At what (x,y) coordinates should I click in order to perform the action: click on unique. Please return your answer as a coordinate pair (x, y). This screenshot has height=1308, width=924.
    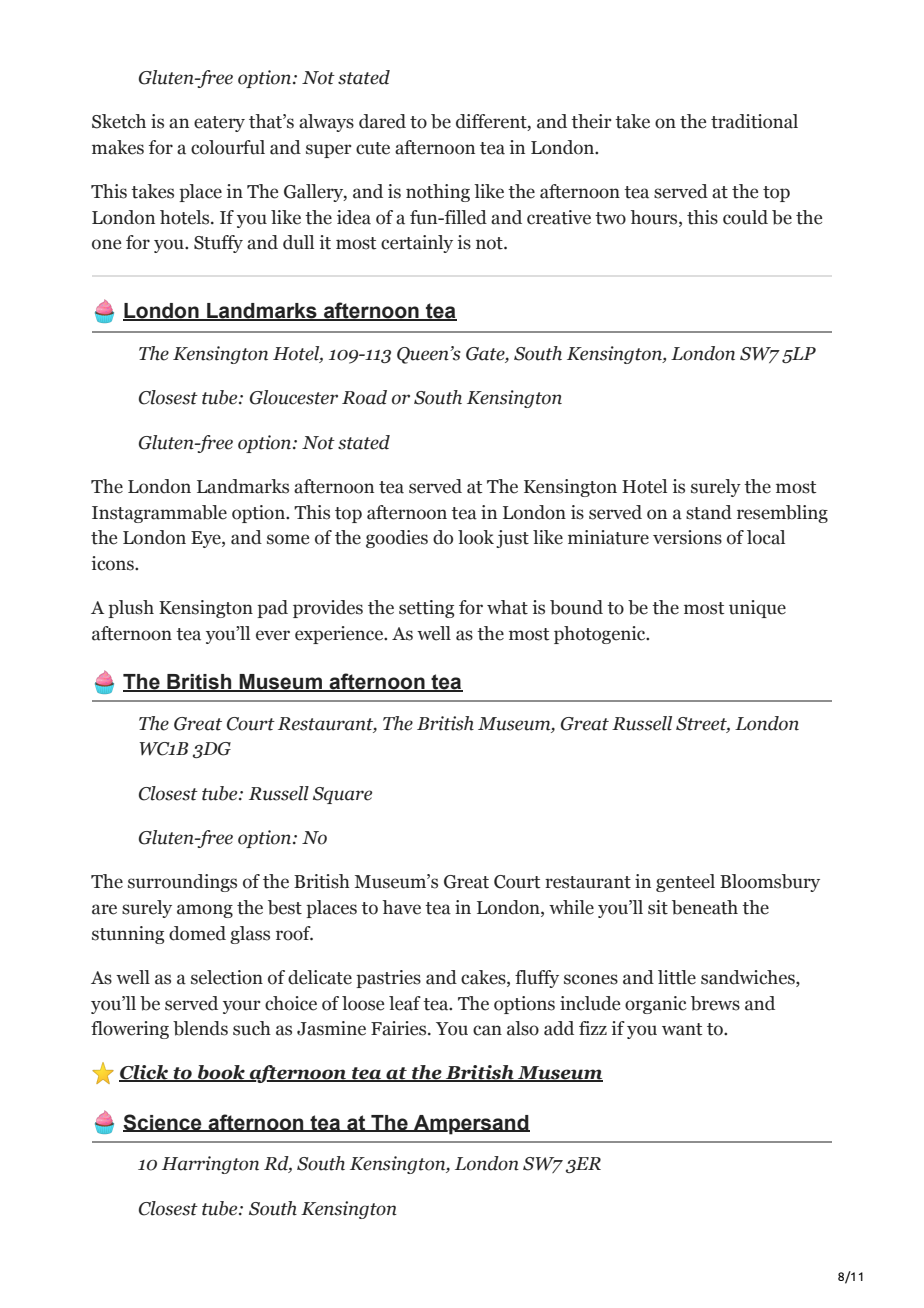
    Looking at the image, I should click on (757, 609).
